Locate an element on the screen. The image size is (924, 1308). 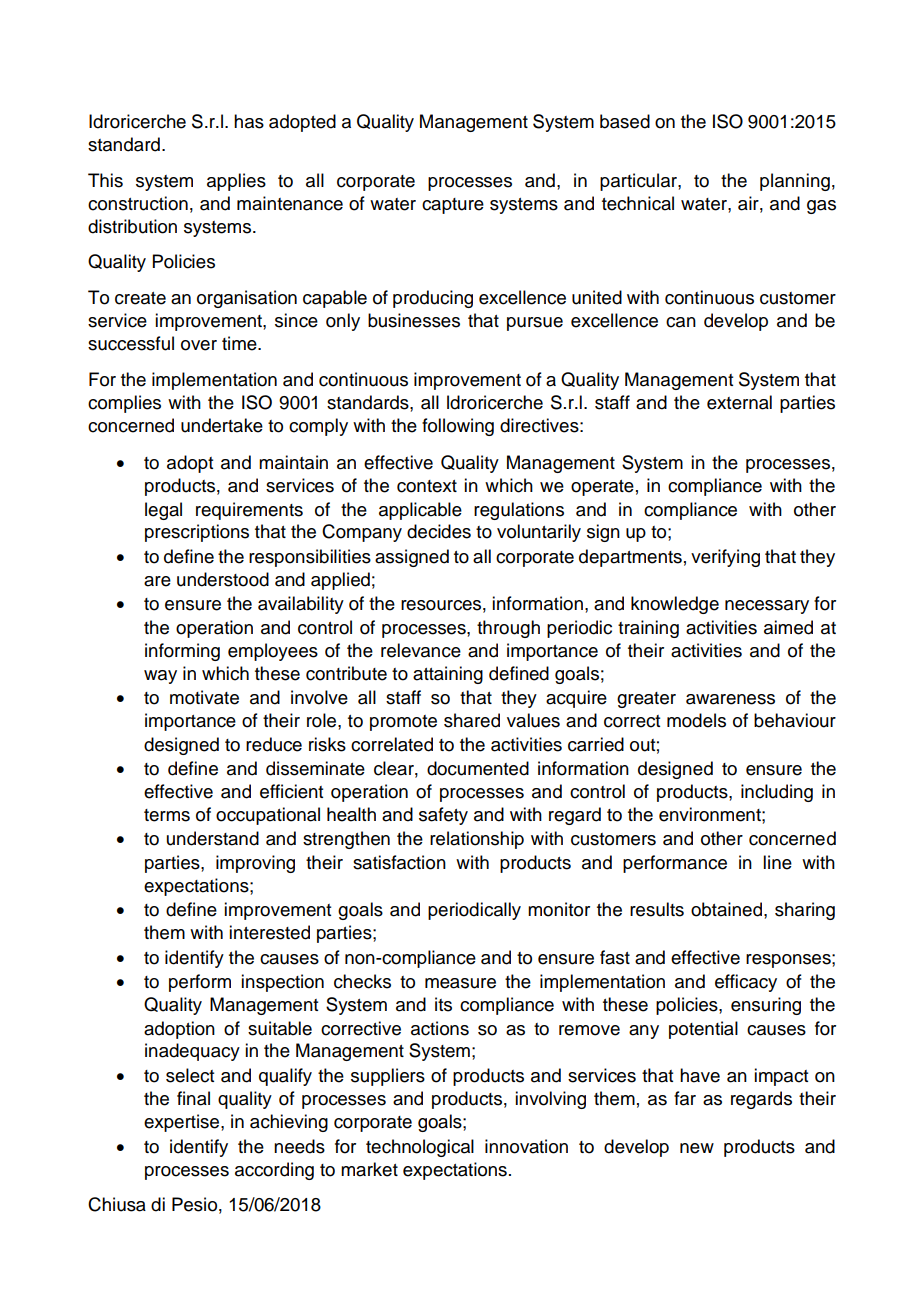
improving is located at coordinates (255, 864).
